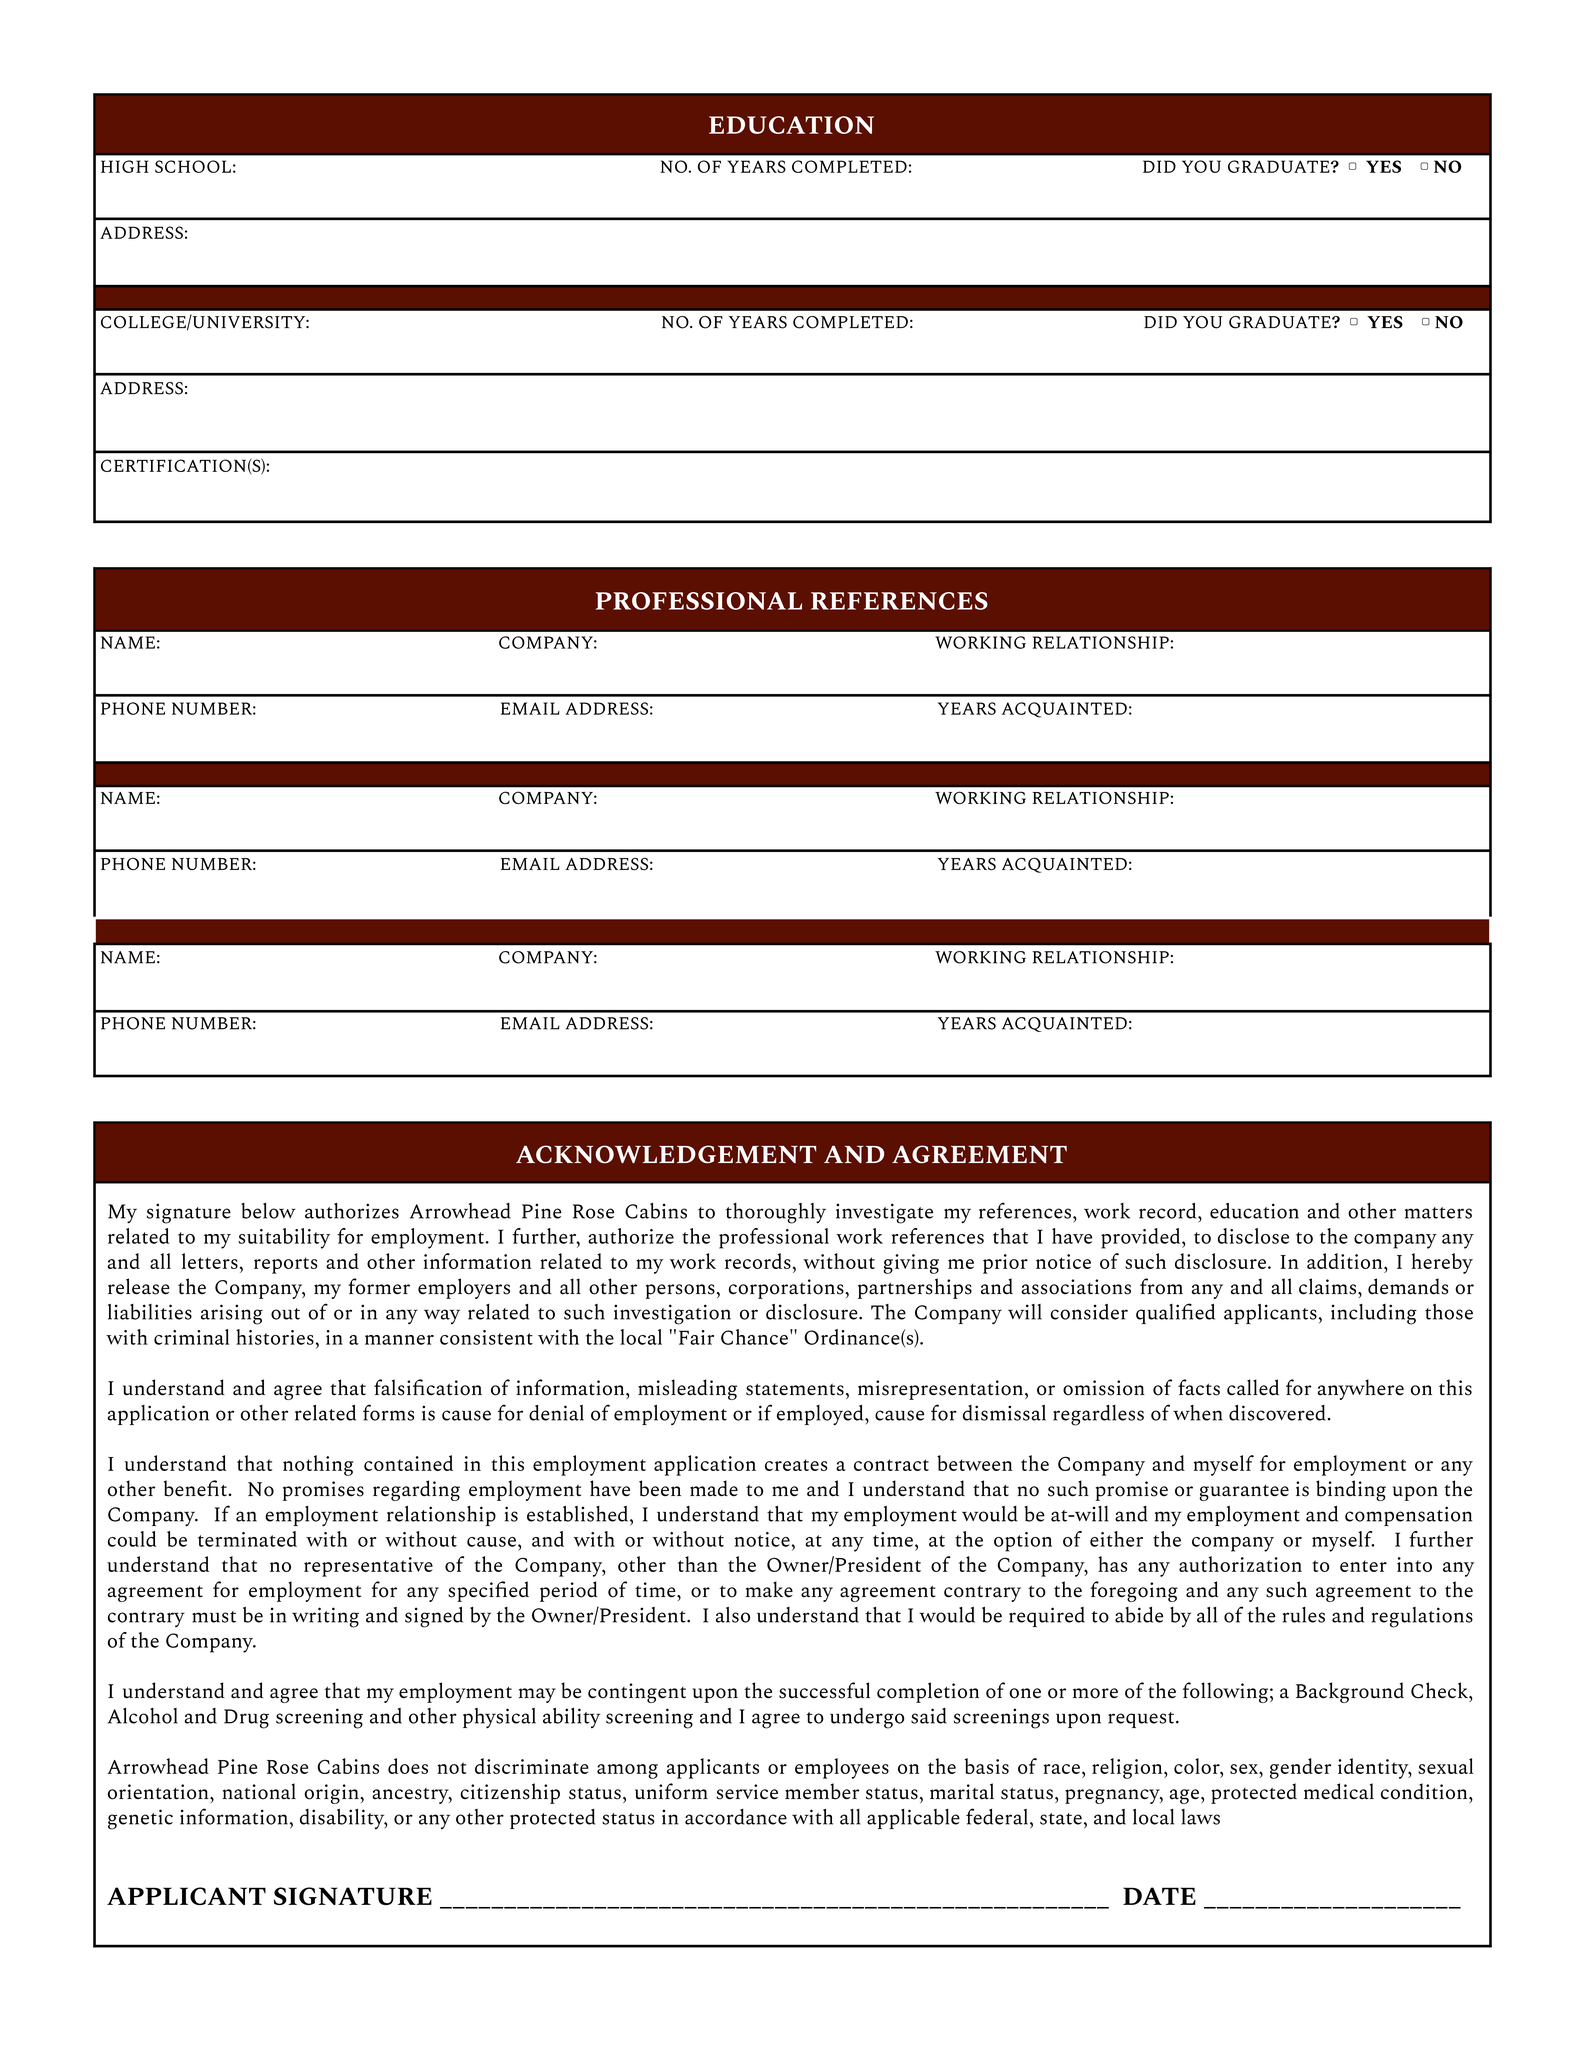 The width and height of the screenshot is (1585, 2051). Describe the element at coordinates (666, 1154) in the screenshot. I see `ACKNOWLEDGEMENT` at that location.
